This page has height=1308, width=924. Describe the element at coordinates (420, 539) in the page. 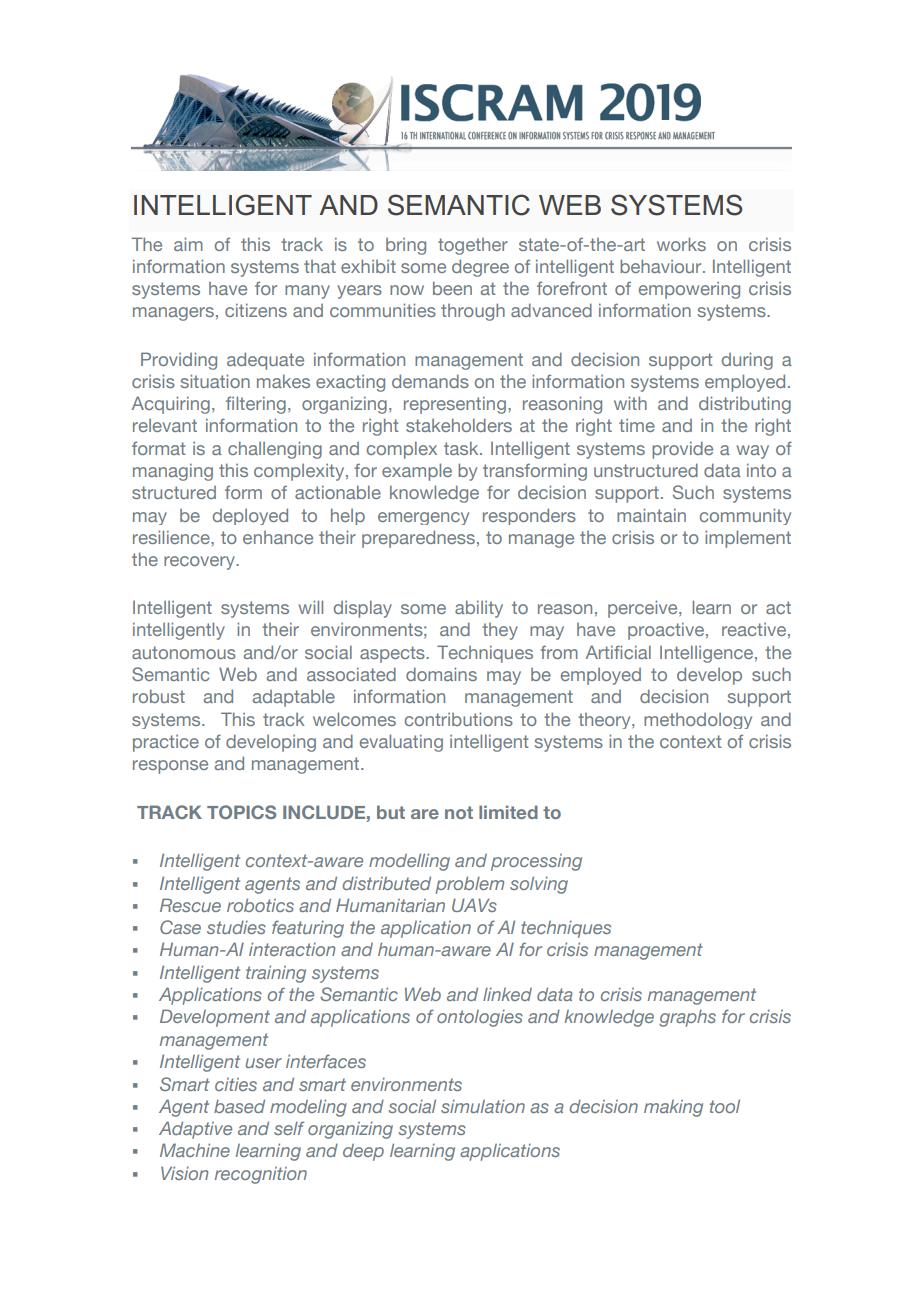

I see `preparedness` at that location.
